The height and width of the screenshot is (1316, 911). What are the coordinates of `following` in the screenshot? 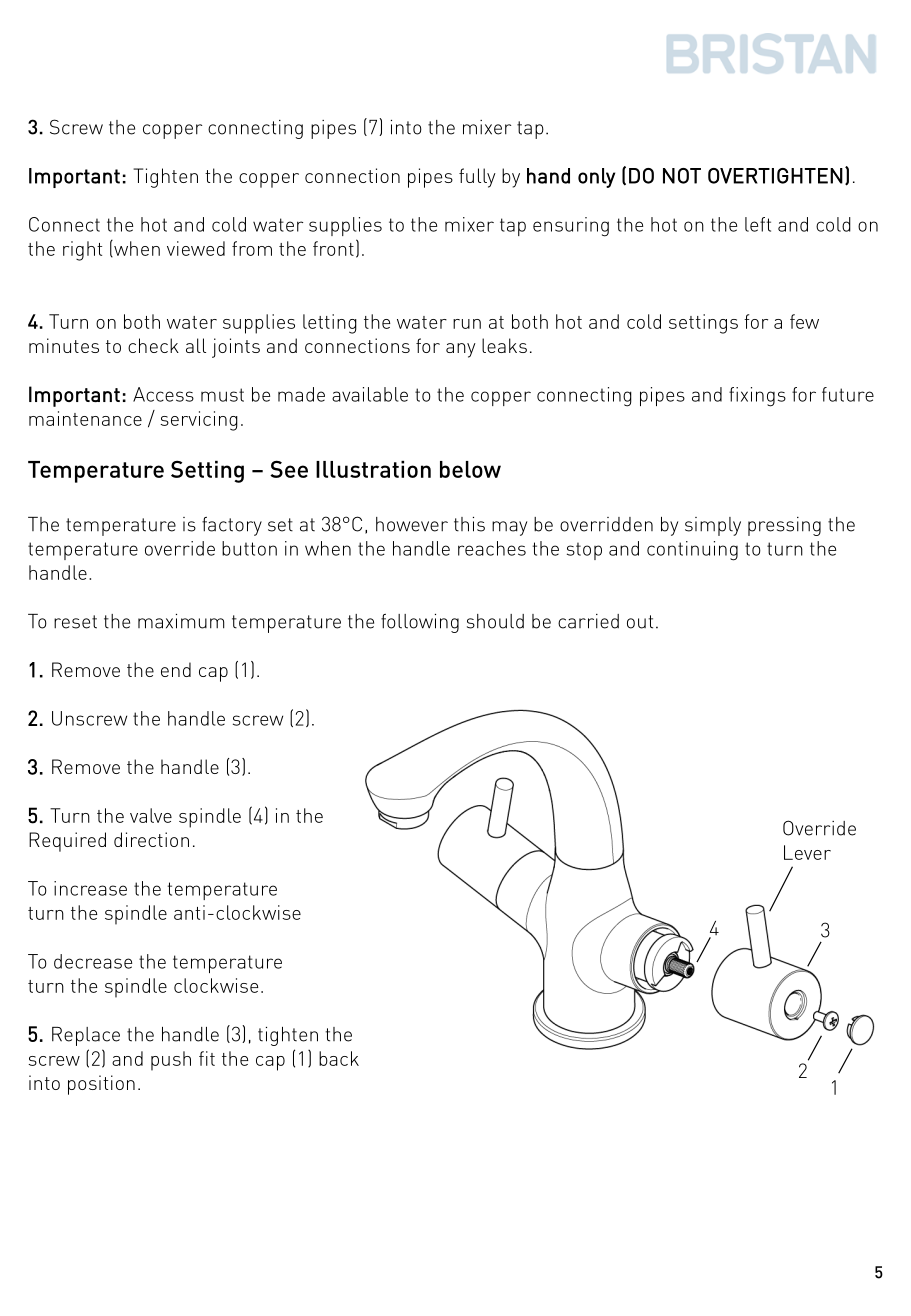 It's located at (420, 623).
